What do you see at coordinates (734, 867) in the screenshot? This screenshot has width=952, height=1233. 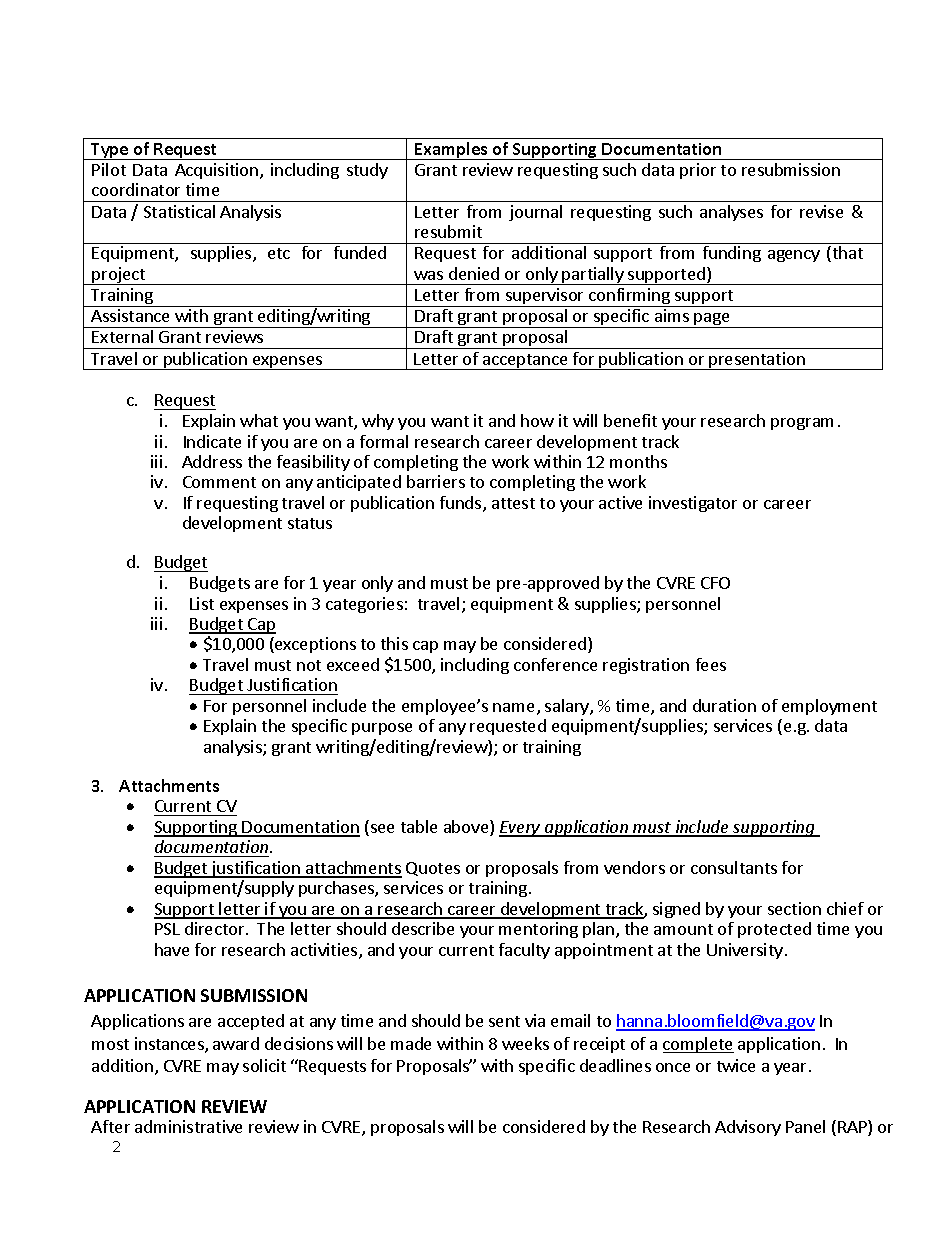 I see `consultants` at bounding box center [734, 867].
